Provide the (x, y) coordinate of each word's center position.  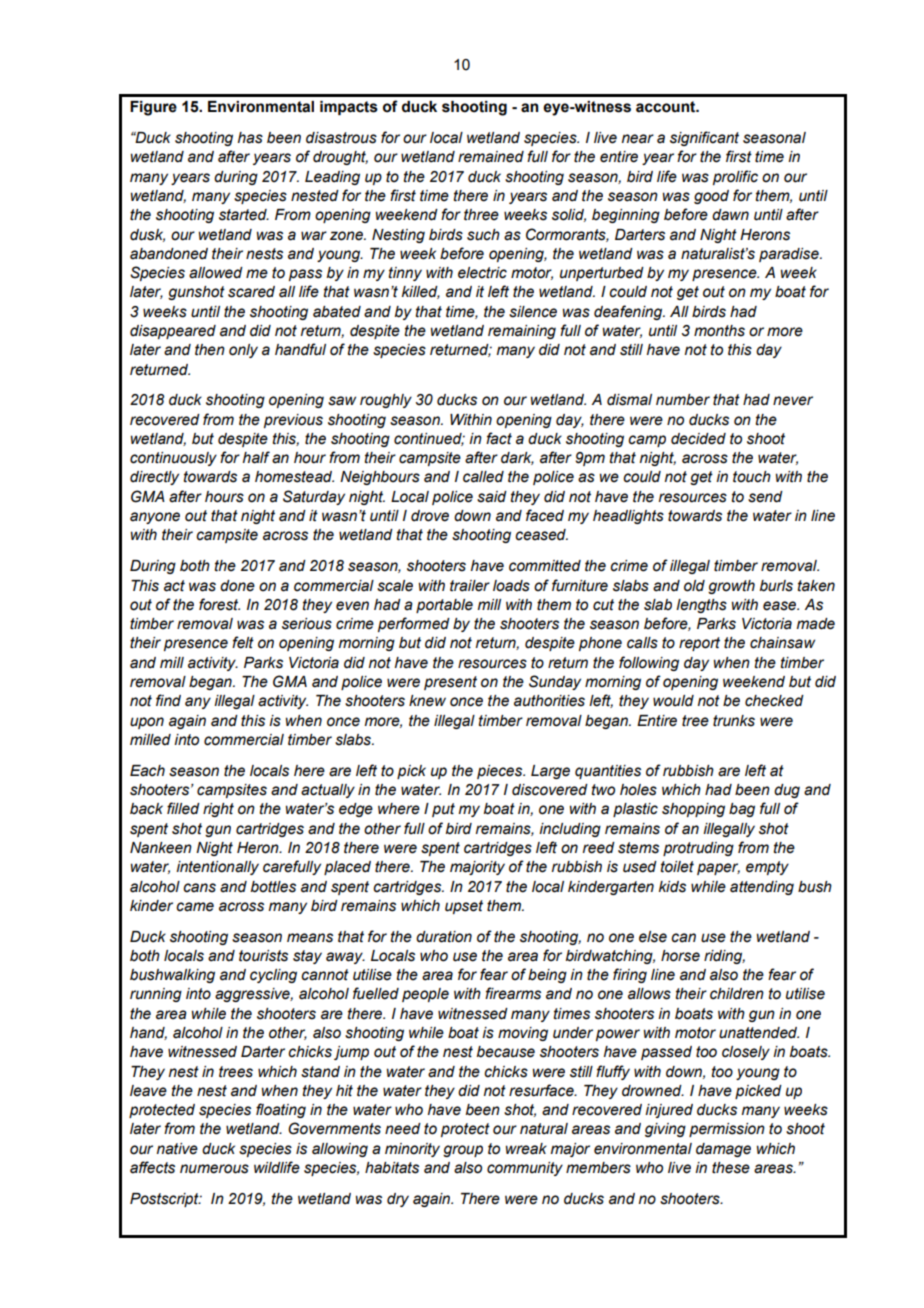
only (243, 351)
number (683, 400)
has (250, 138)
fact (499, 438)
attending (762, 888)
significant (704, 138)
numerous (214, 1169)
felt (243, 642)
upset (464, 907)
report (699, 644)
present (450, 683)
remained (491, 157)
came (195, 907)
